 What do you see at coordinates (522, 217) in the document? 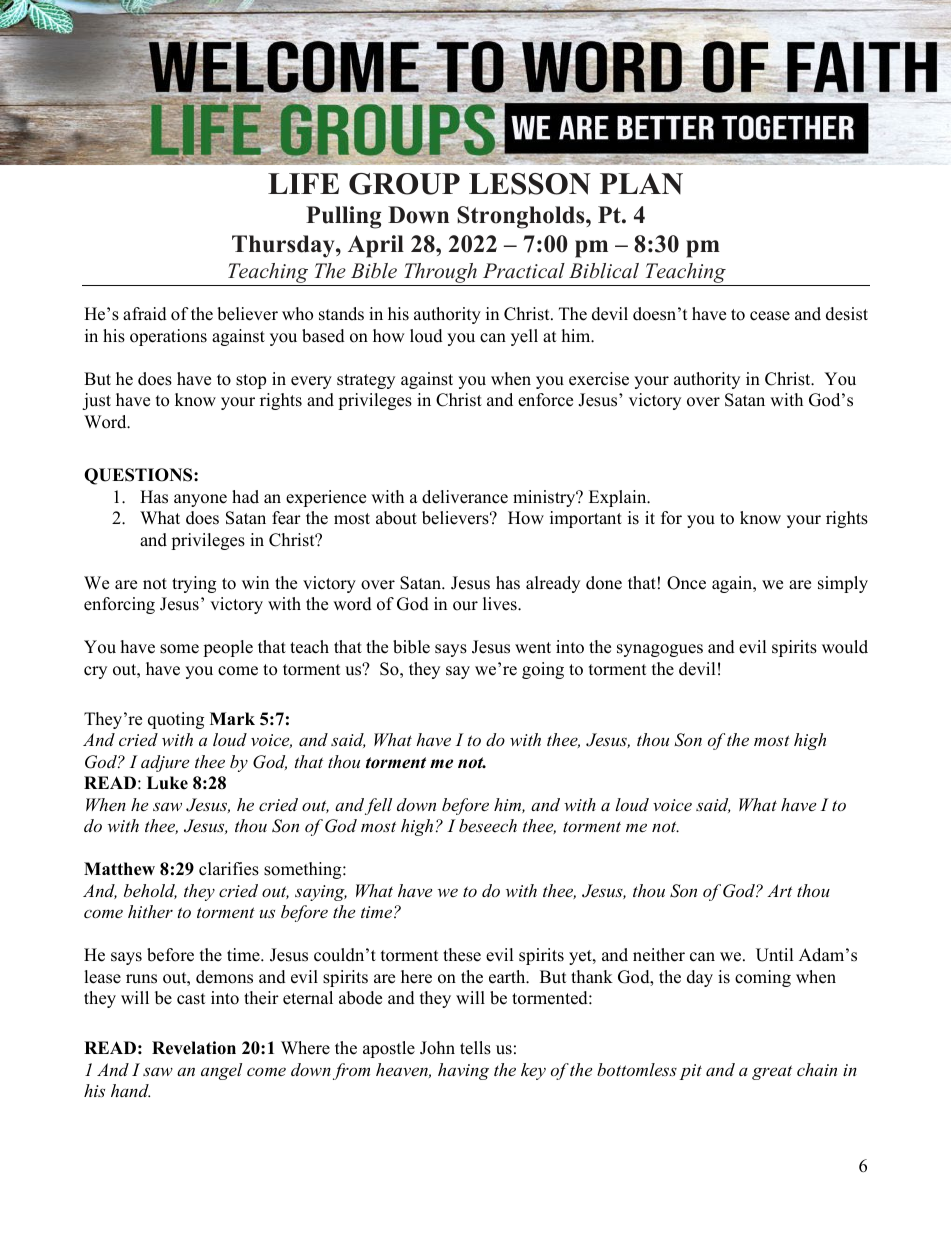
I see `Strongholds` at bounding box center [522, 217].
